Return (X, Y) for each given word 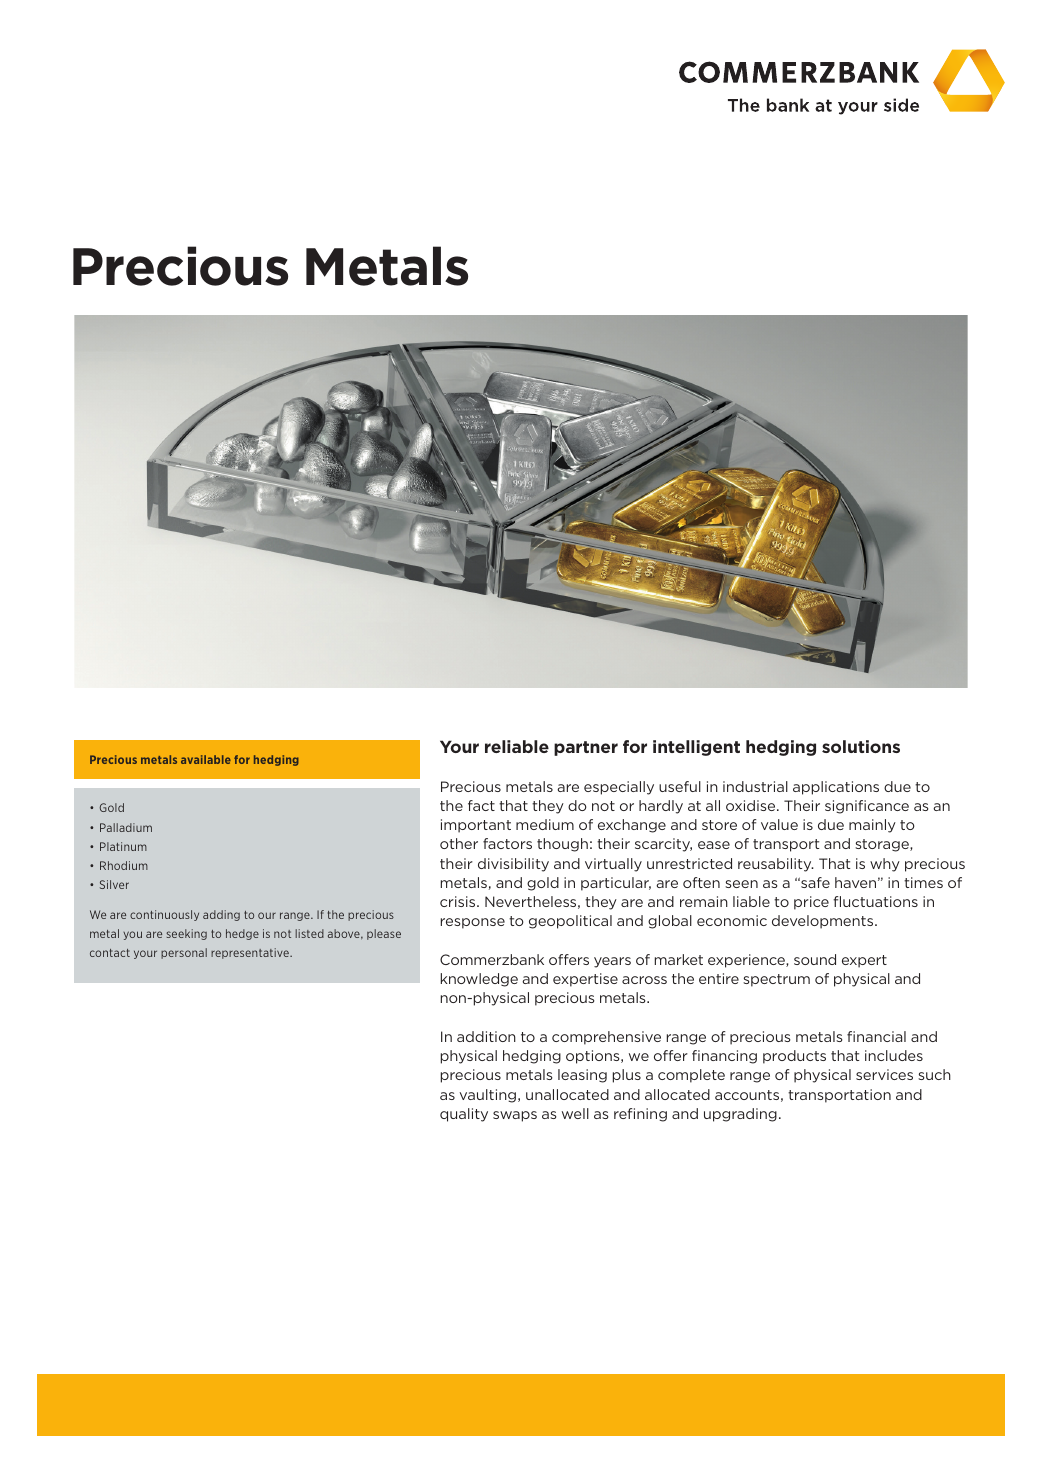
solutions (861, 746)
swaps (515, 1116)
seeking (186, 934)
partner (586, 748)
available (206, 759)
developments (824, 922)
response (473, 923)
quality (464, 1115)
